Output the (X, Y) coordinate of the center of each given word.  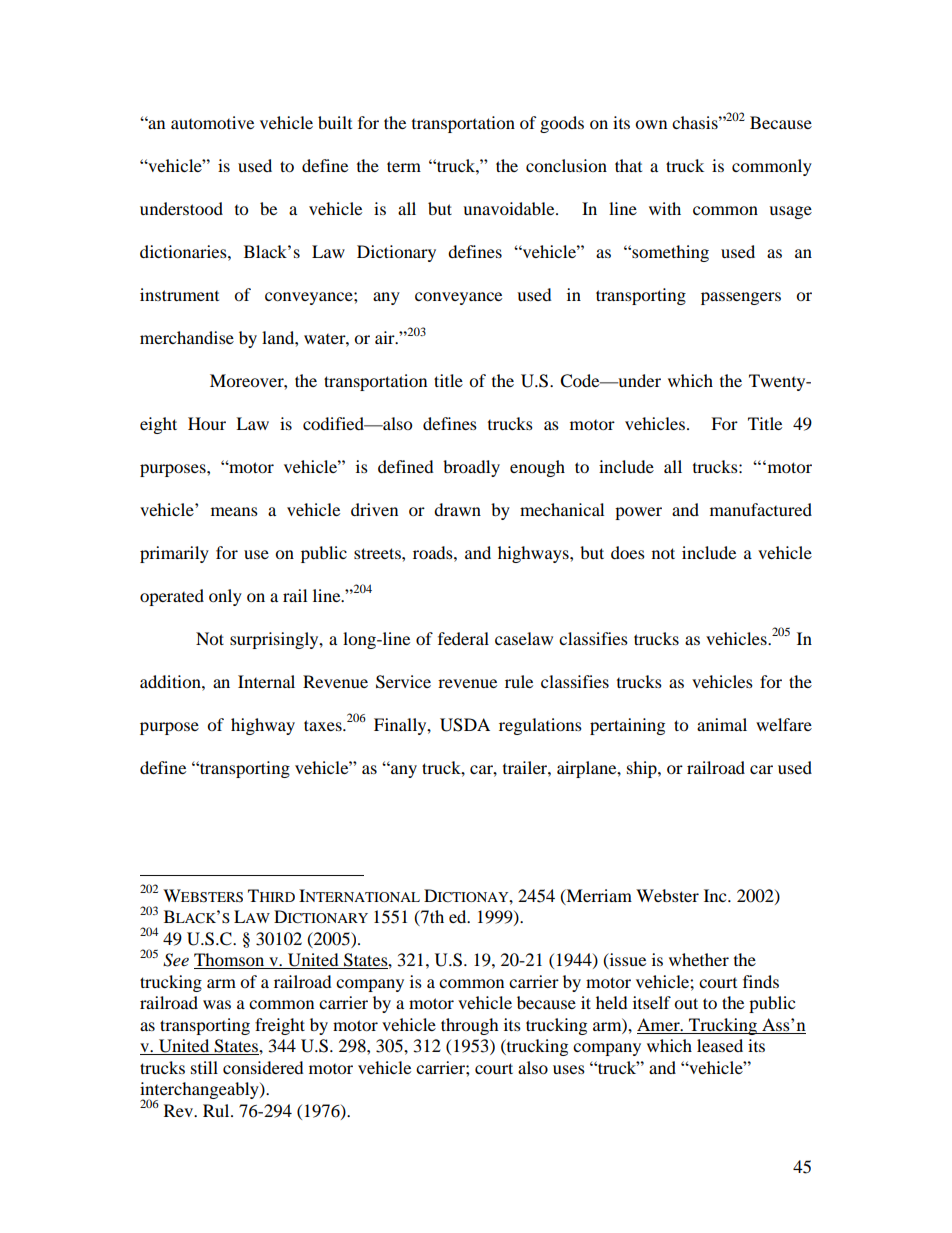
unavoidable (510, 208)
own (651, 124)
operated (172, 597)
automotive (212, 122)
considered (263, 1067)
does (628, 552)
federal (463, 638)
